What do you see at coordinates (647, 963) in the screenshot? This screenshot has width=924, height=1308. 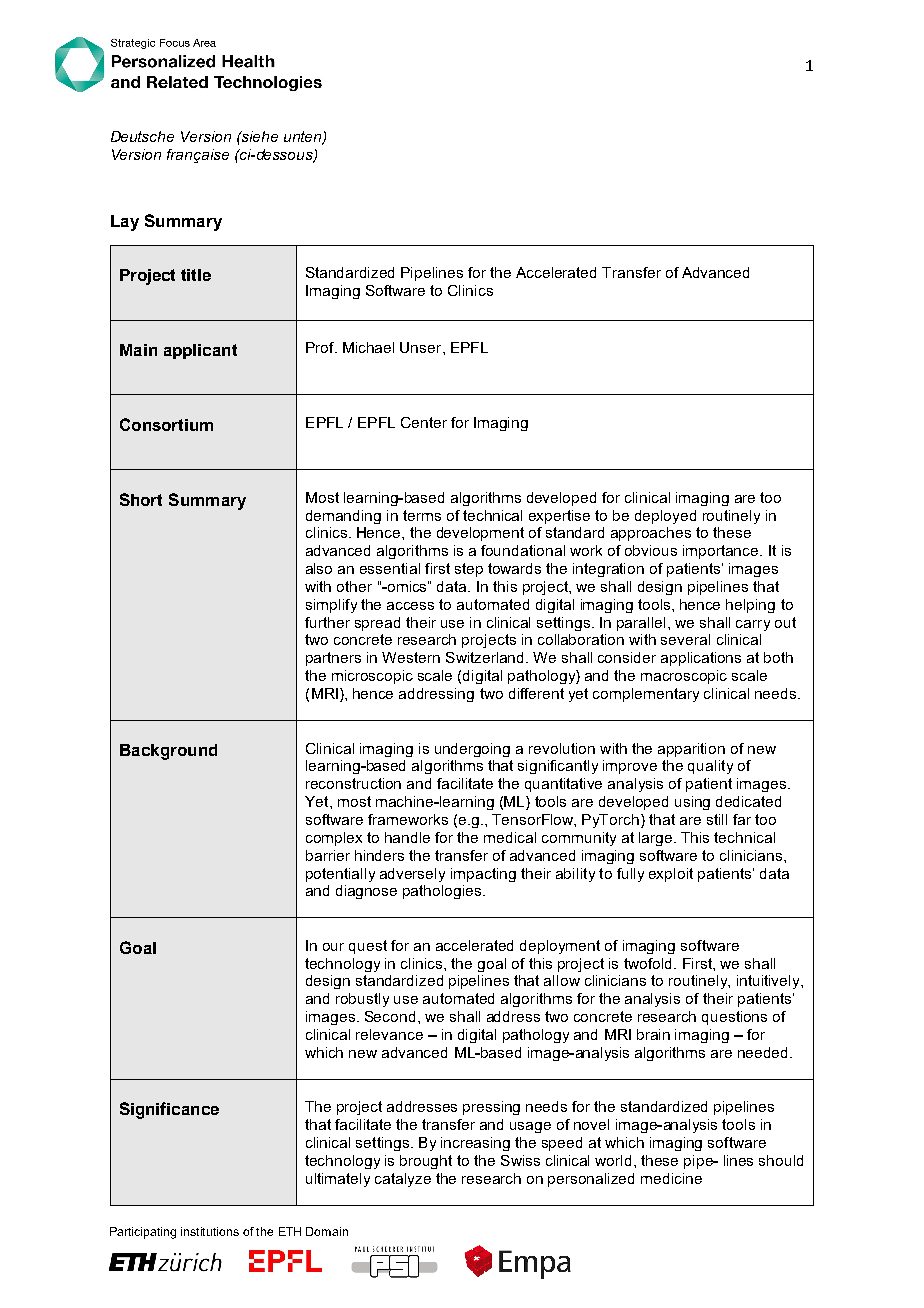 I see `twofold` at bounding box center [647, 963].
